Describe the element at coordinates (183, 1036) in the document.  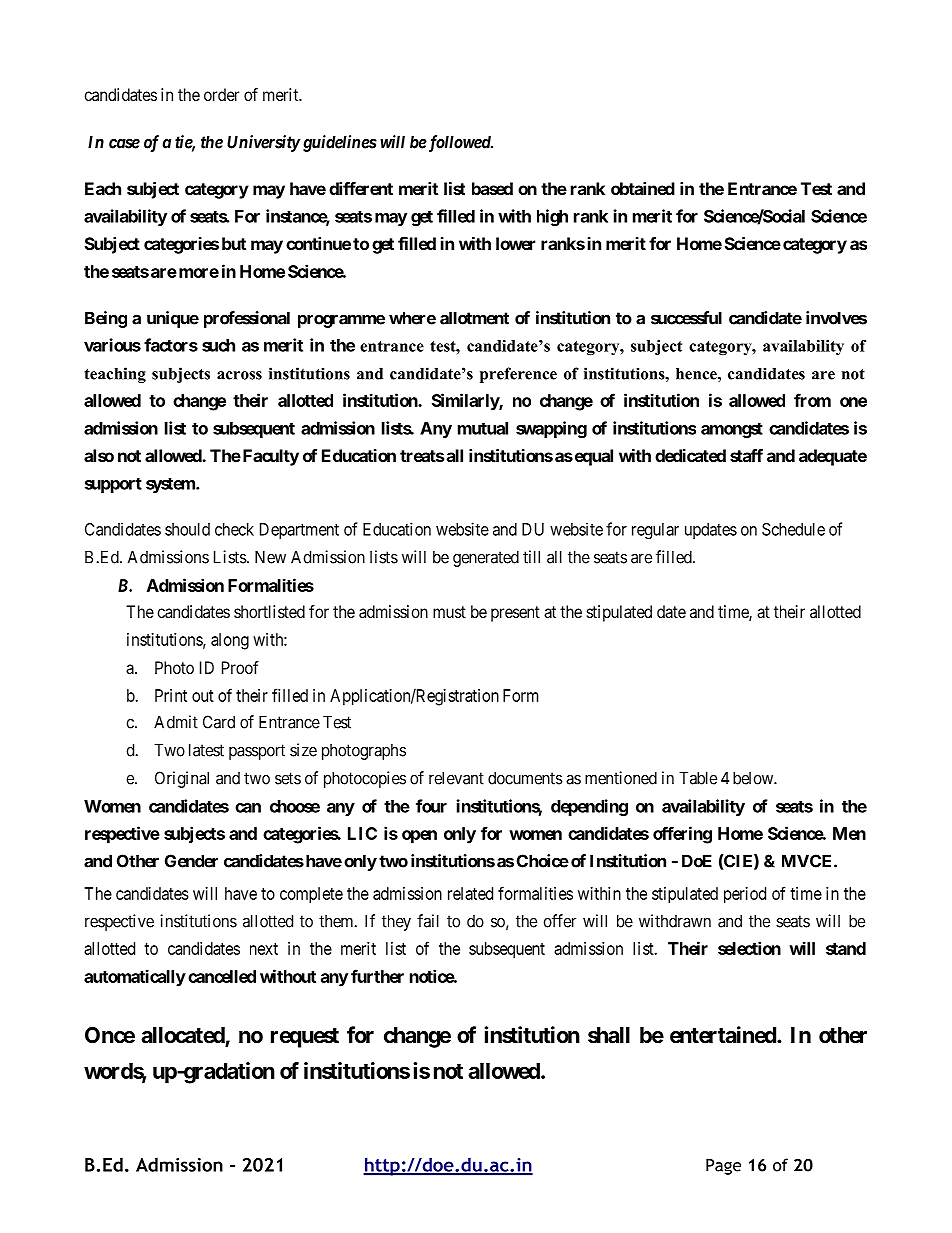
I see `allocated` at that location.
